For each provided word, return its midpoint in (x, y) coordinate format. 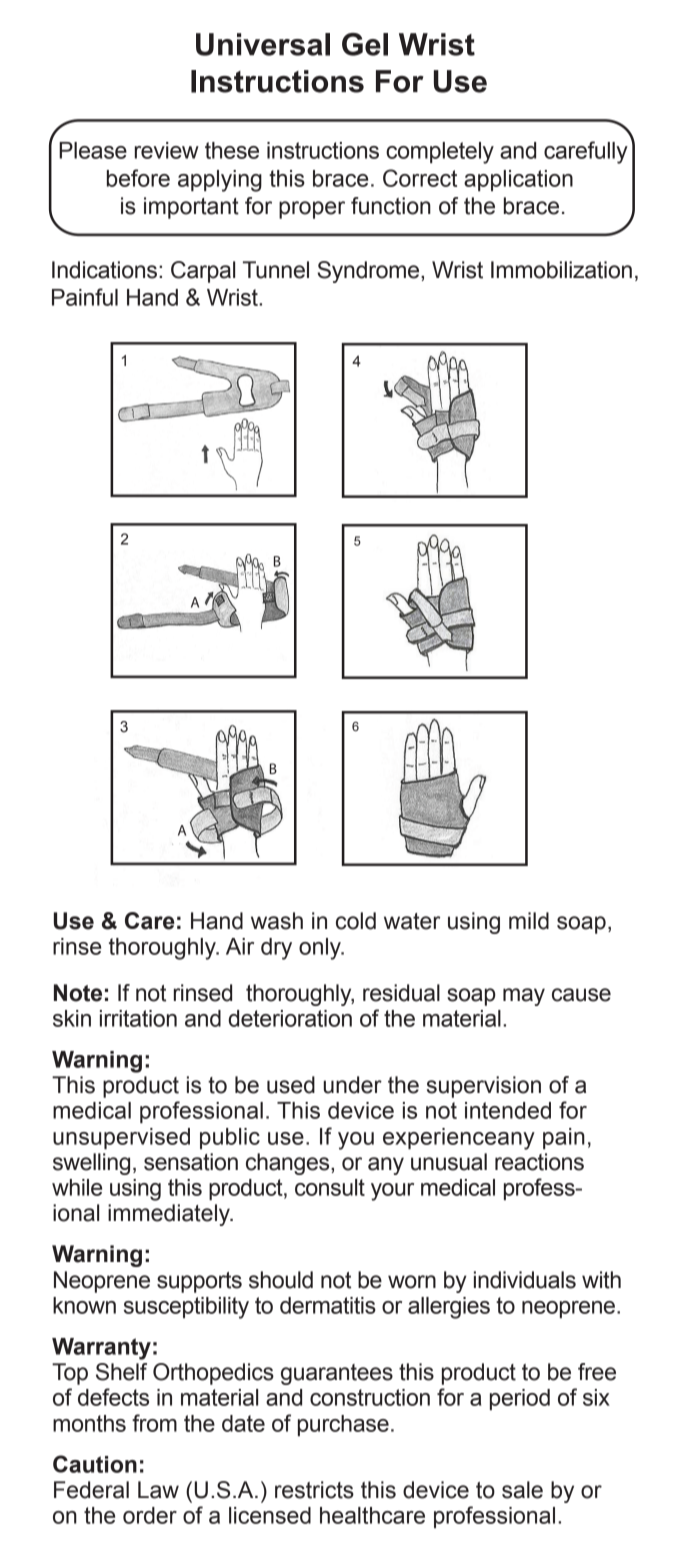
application (518, 180)
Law (158, 1490)
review (167, 150)
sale (522, 1490)
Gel (365, 44)
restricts (314, 1490)
